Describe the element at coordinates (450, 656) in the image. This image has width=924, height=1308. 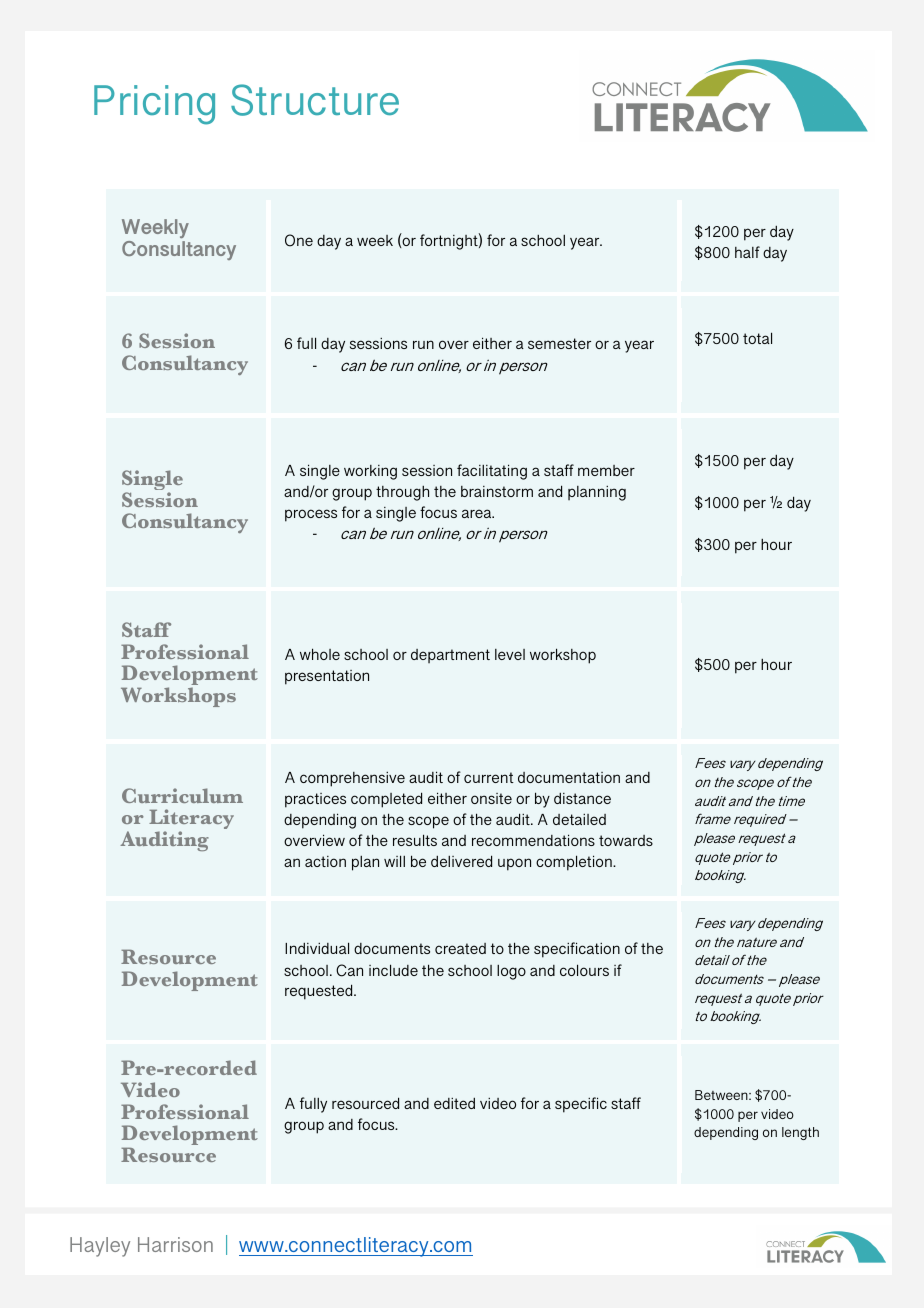
I see `department` at that location.
